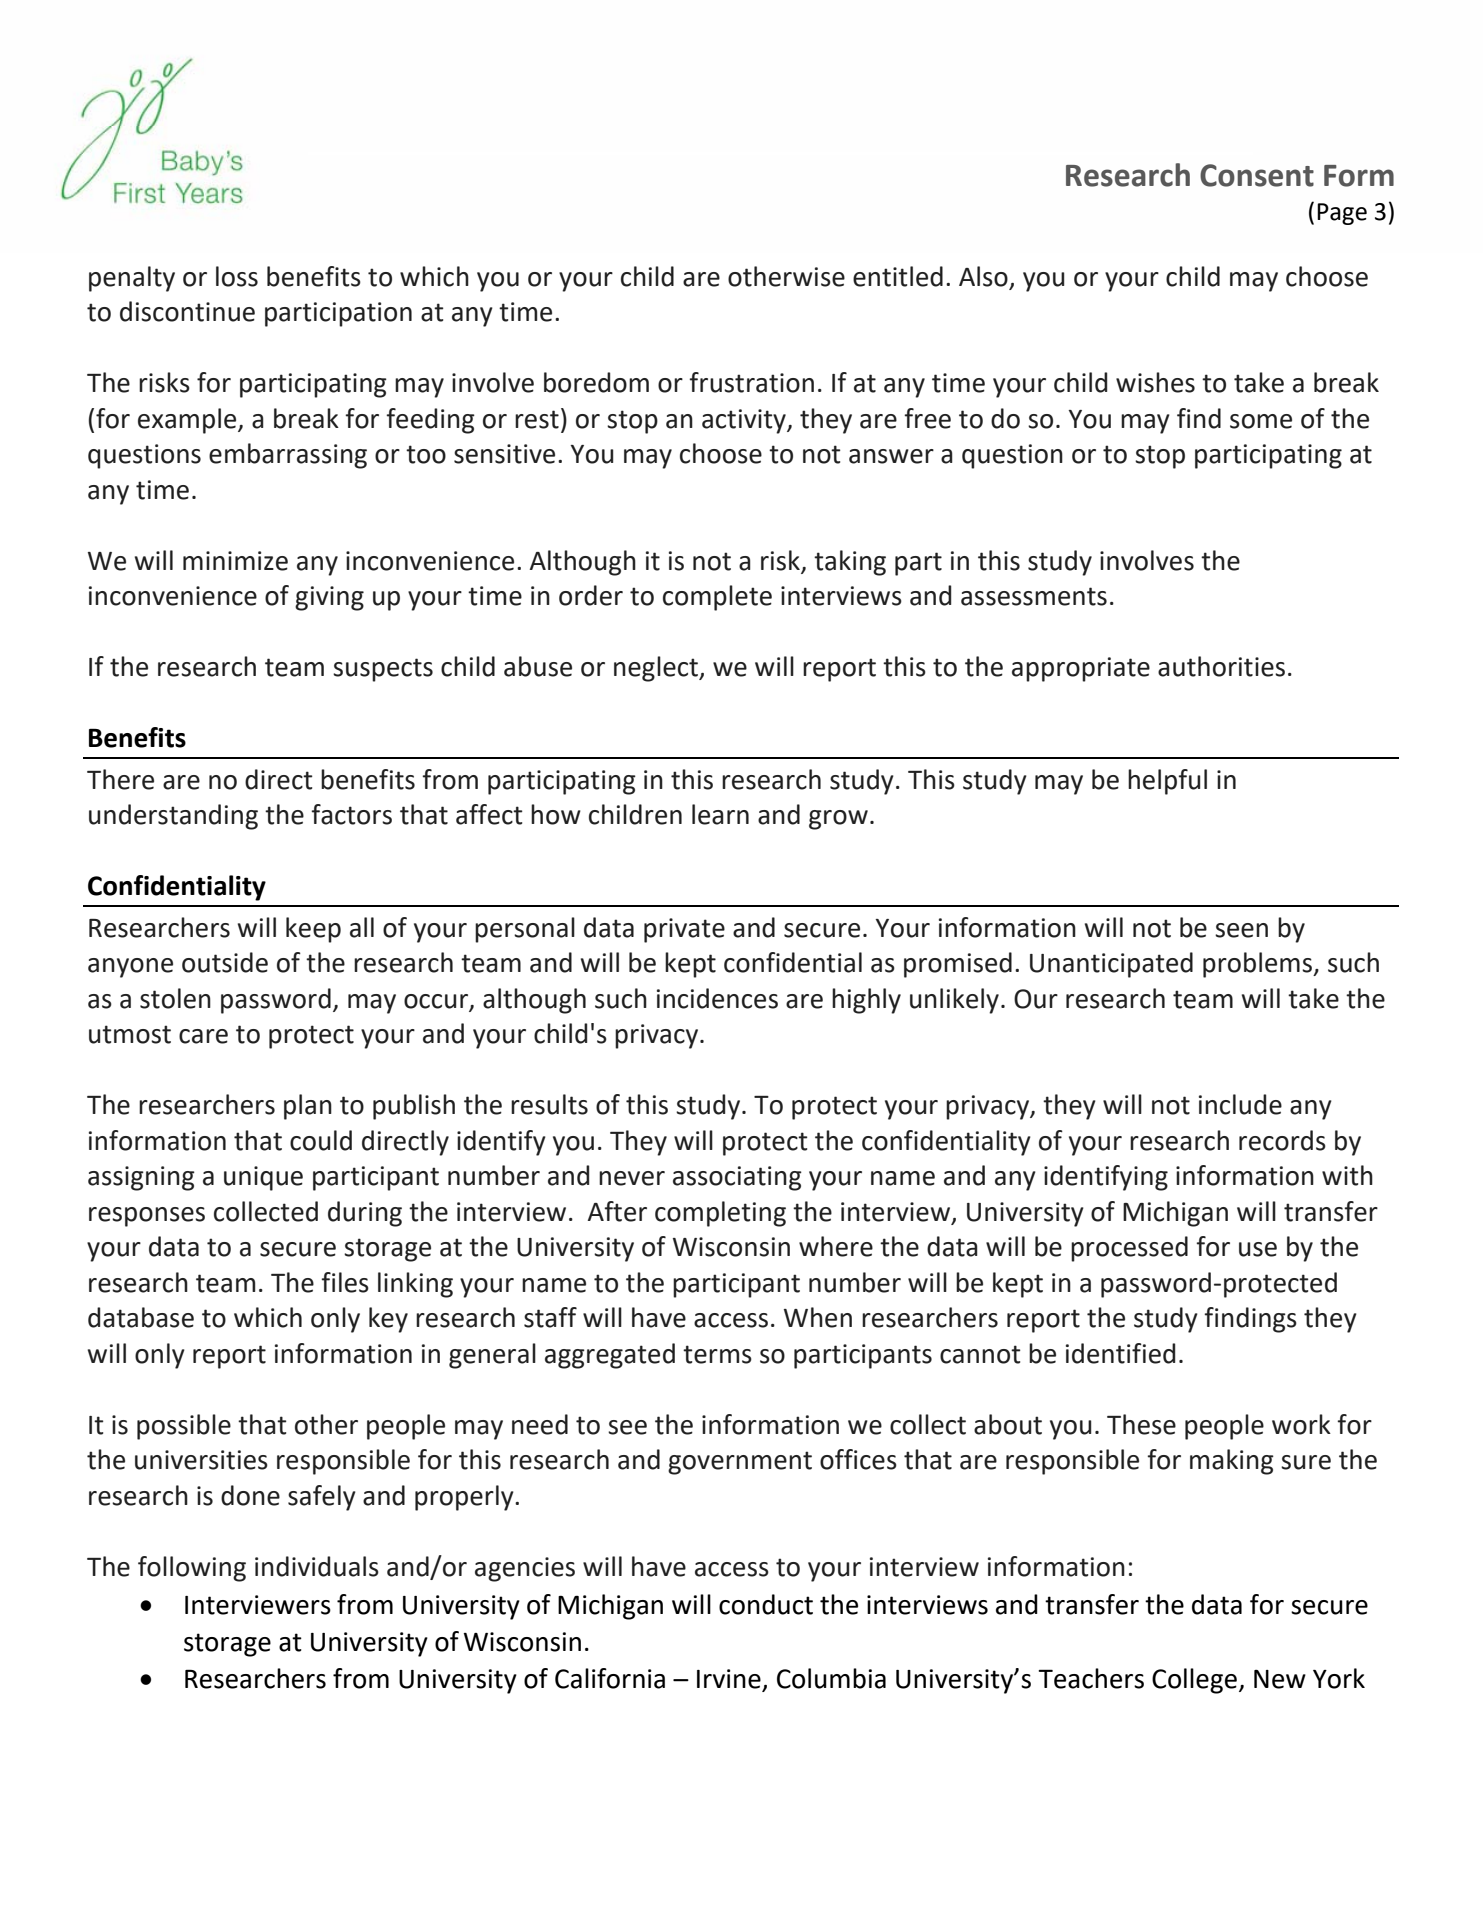 The height and width of the screenshot is (1919, 1483). What do you see at coordinates (235, 561) in the screenshot?
I see `minimize` at bounding box center [235, 561].
